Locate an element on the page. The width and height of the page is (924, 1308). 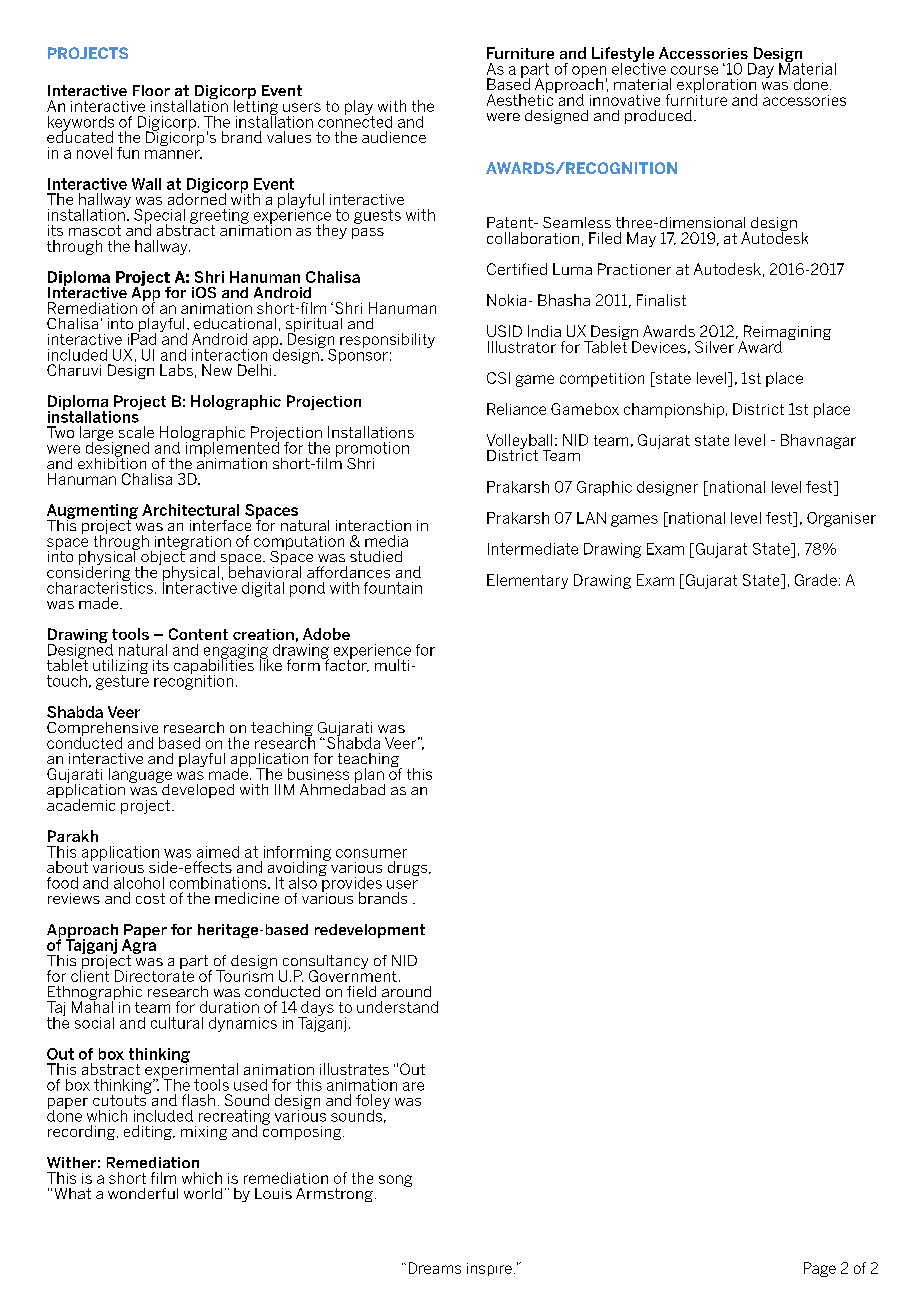
Labs is located at coordinates (176, 370).
